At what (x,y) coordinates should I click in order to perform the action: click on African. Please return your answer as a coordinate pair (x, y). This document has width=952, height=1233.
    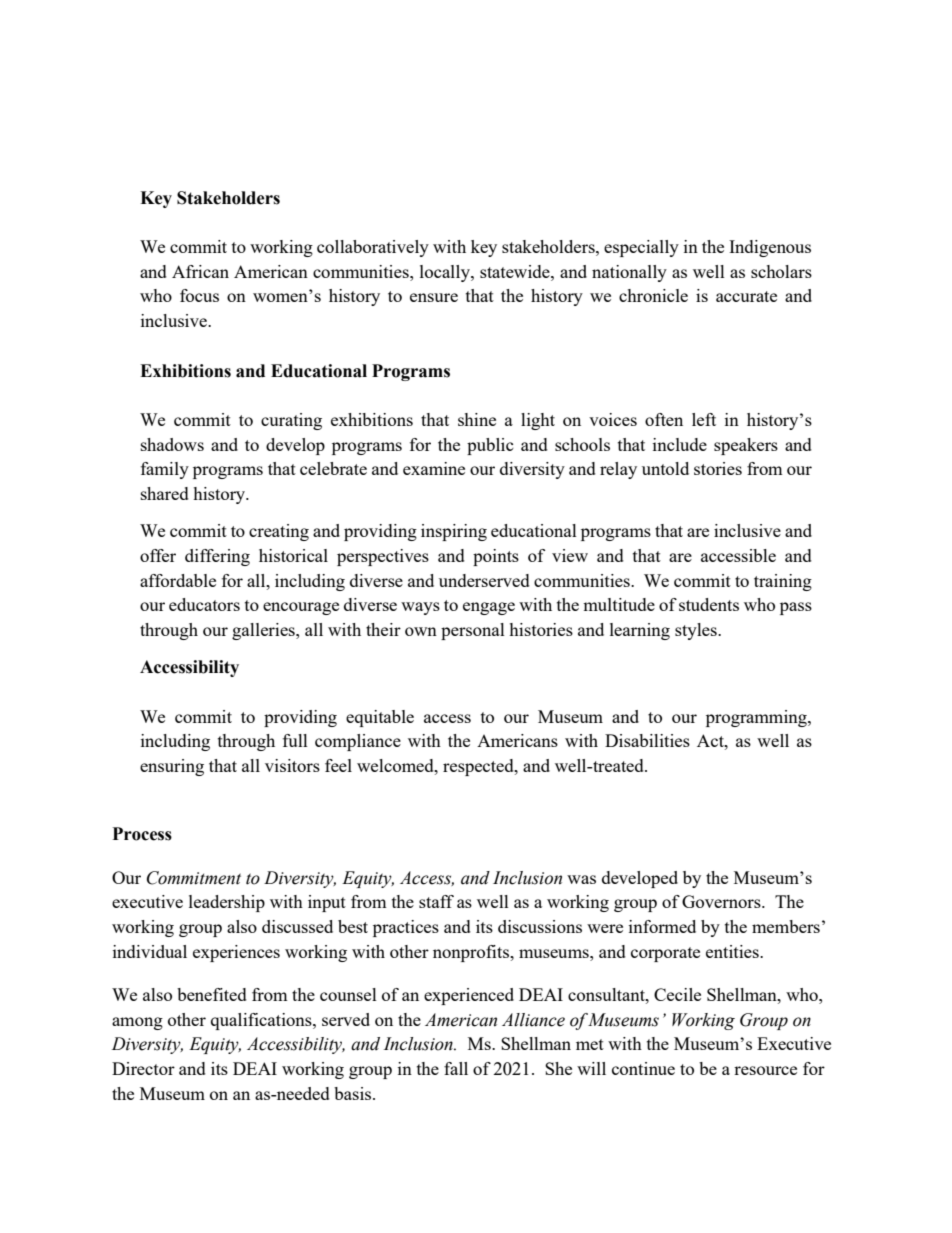
    Looking at the image, I should click on (200, 271).
